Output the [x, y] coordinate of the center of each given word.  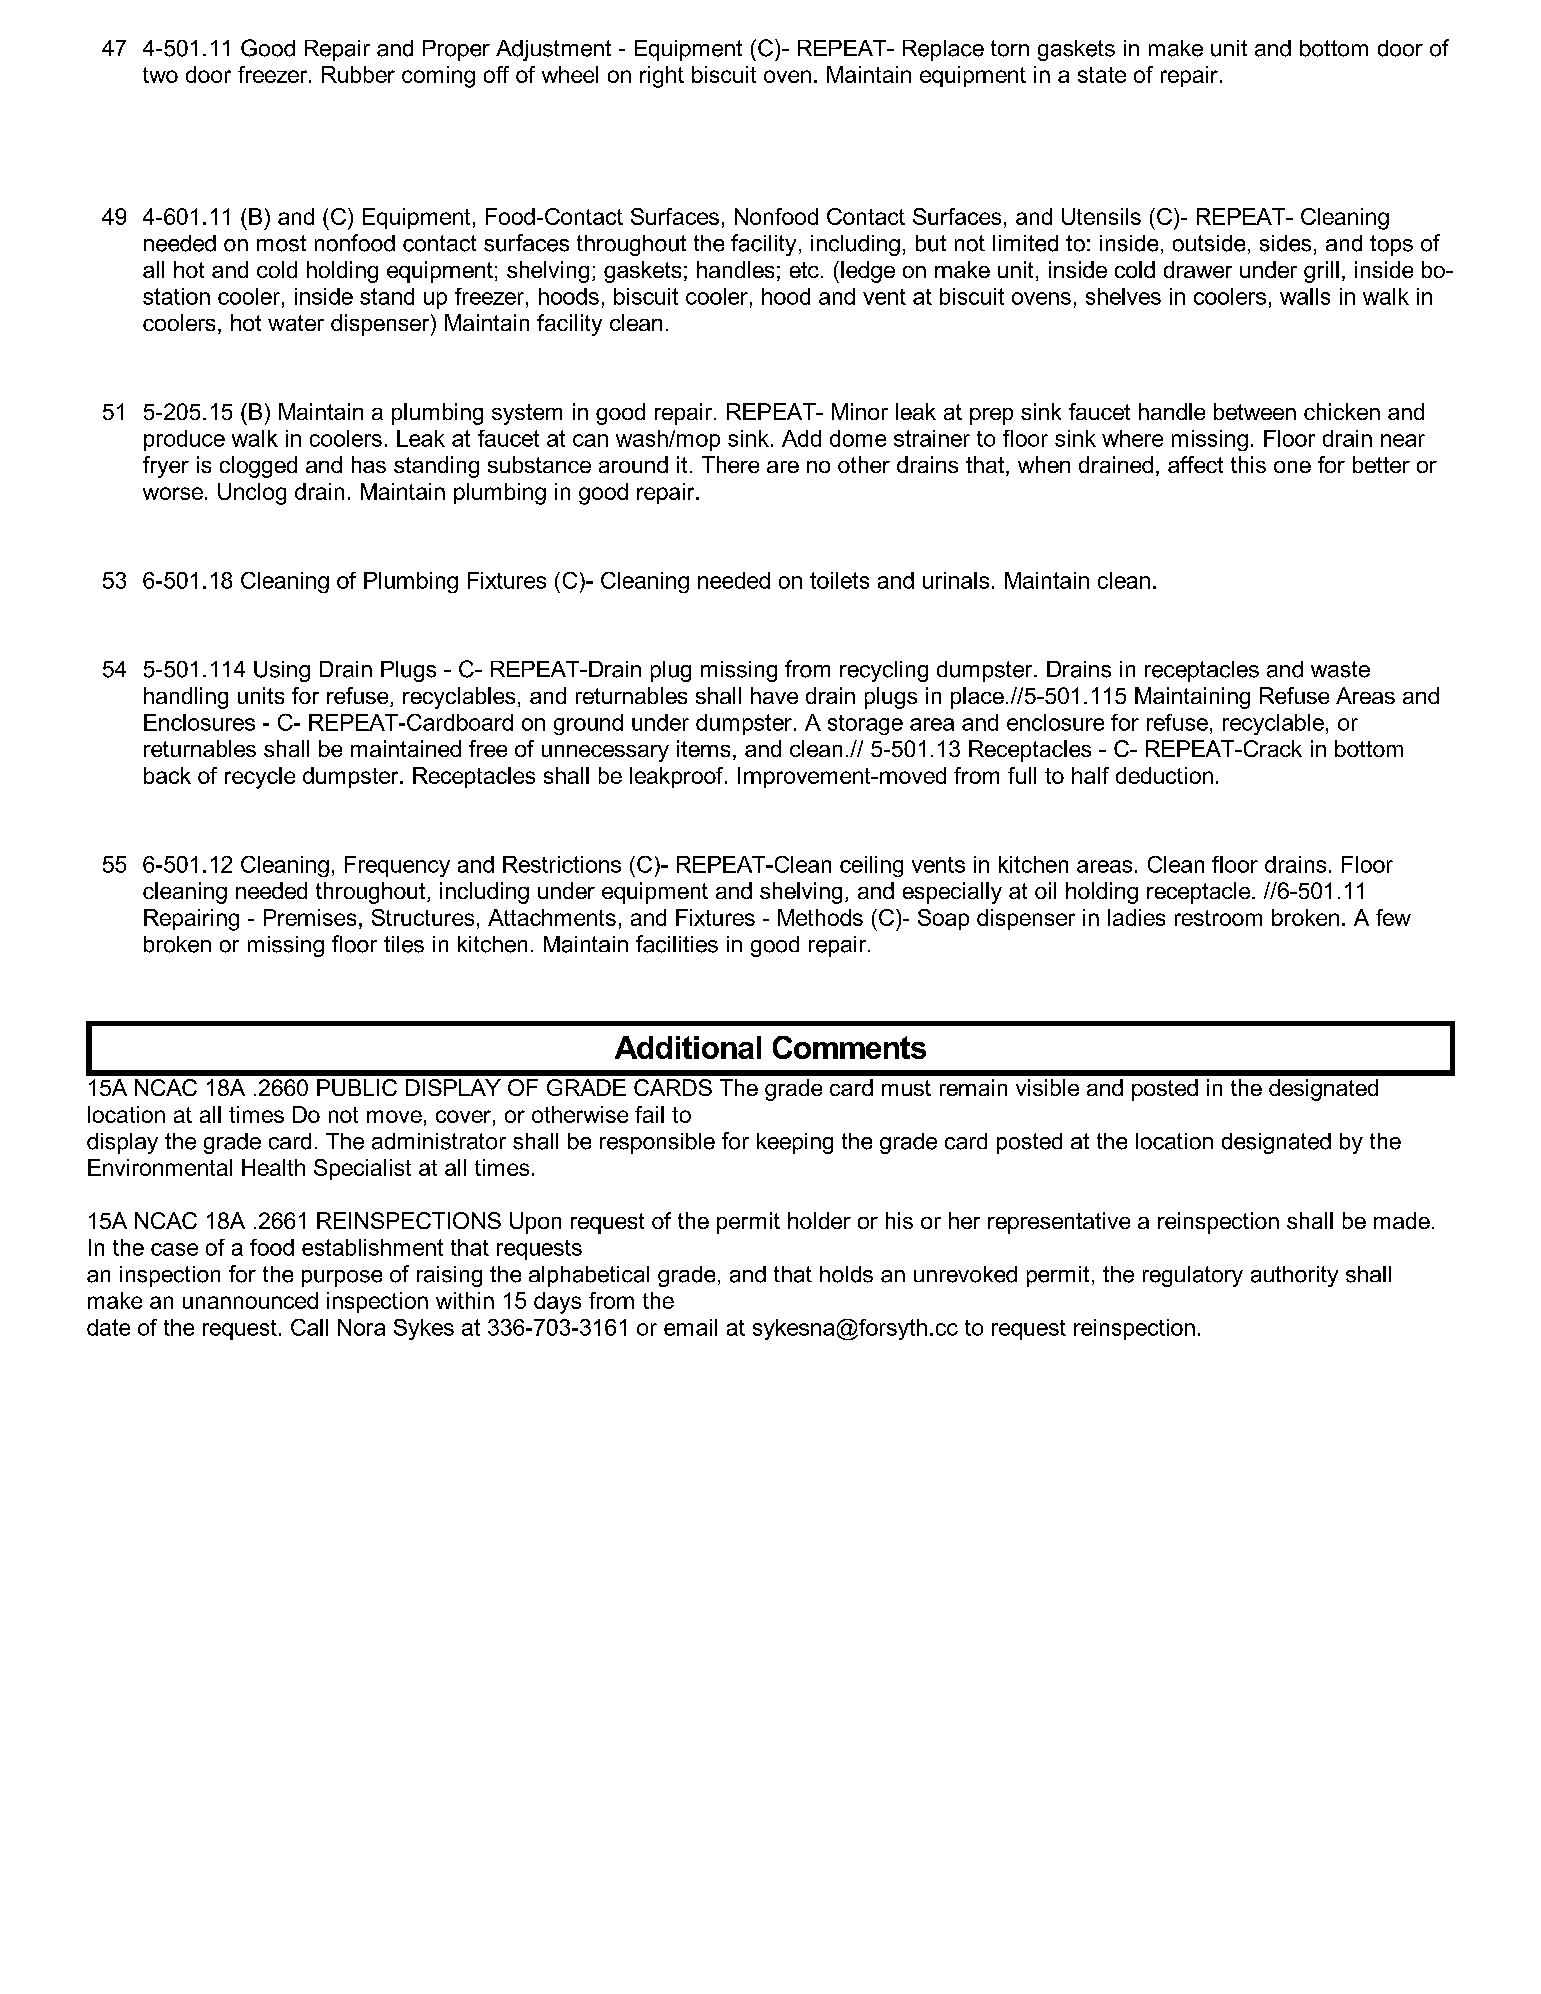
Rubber [358, 74]
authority [1294, 1276]
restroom [1218, 918]
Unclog [252, 494]
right [662, 77]
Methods [820, 917]
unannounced [250, 1300]
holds [846, 1274]
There [730, 464]
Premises [310, 917]
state [1102, 75]
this [1248, 464]
